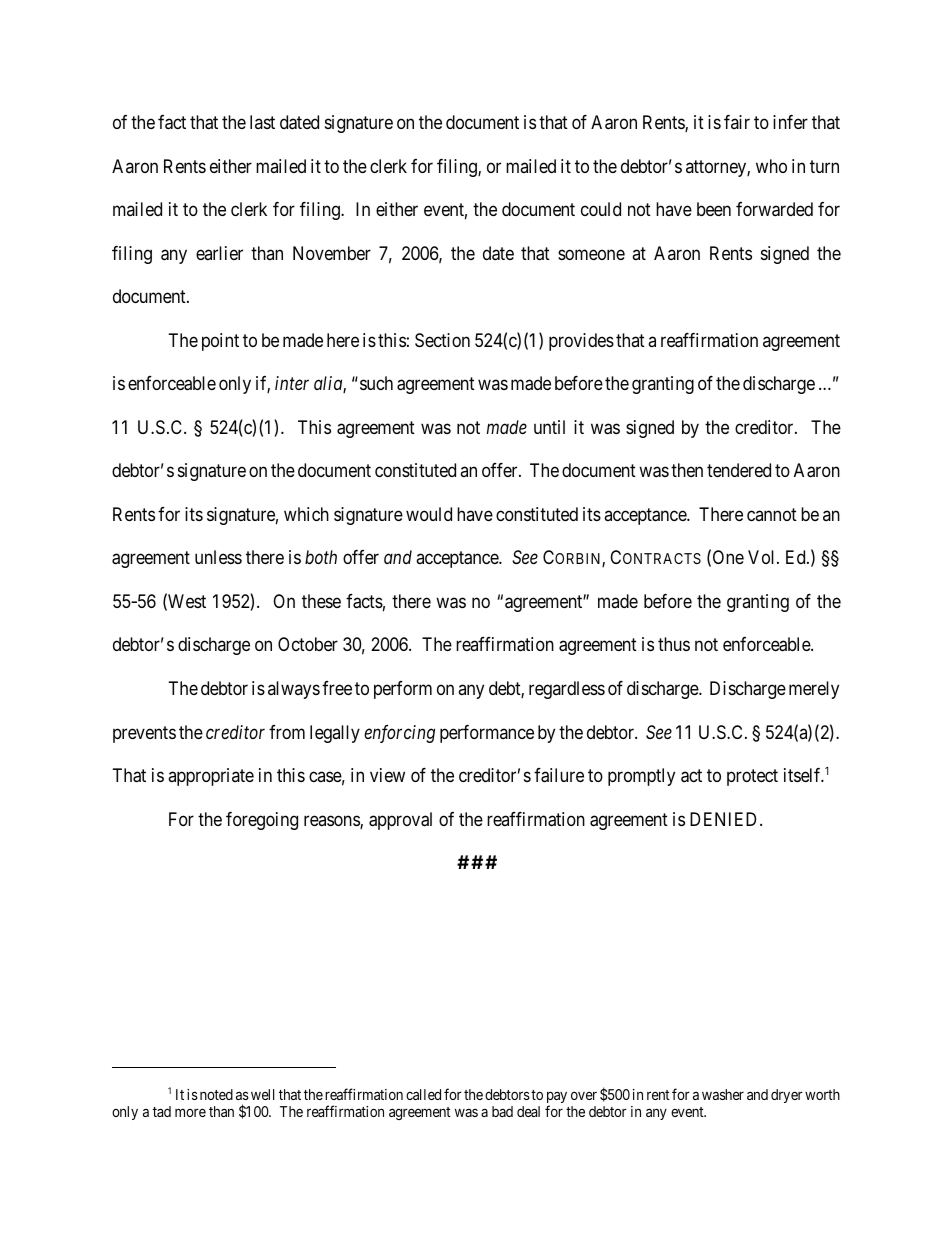 This screenshot has height=1233, width=952. What do you see at coordinates (567, 690) in the screenshot?
I see `regardless` at bounding box center [567, 690].
